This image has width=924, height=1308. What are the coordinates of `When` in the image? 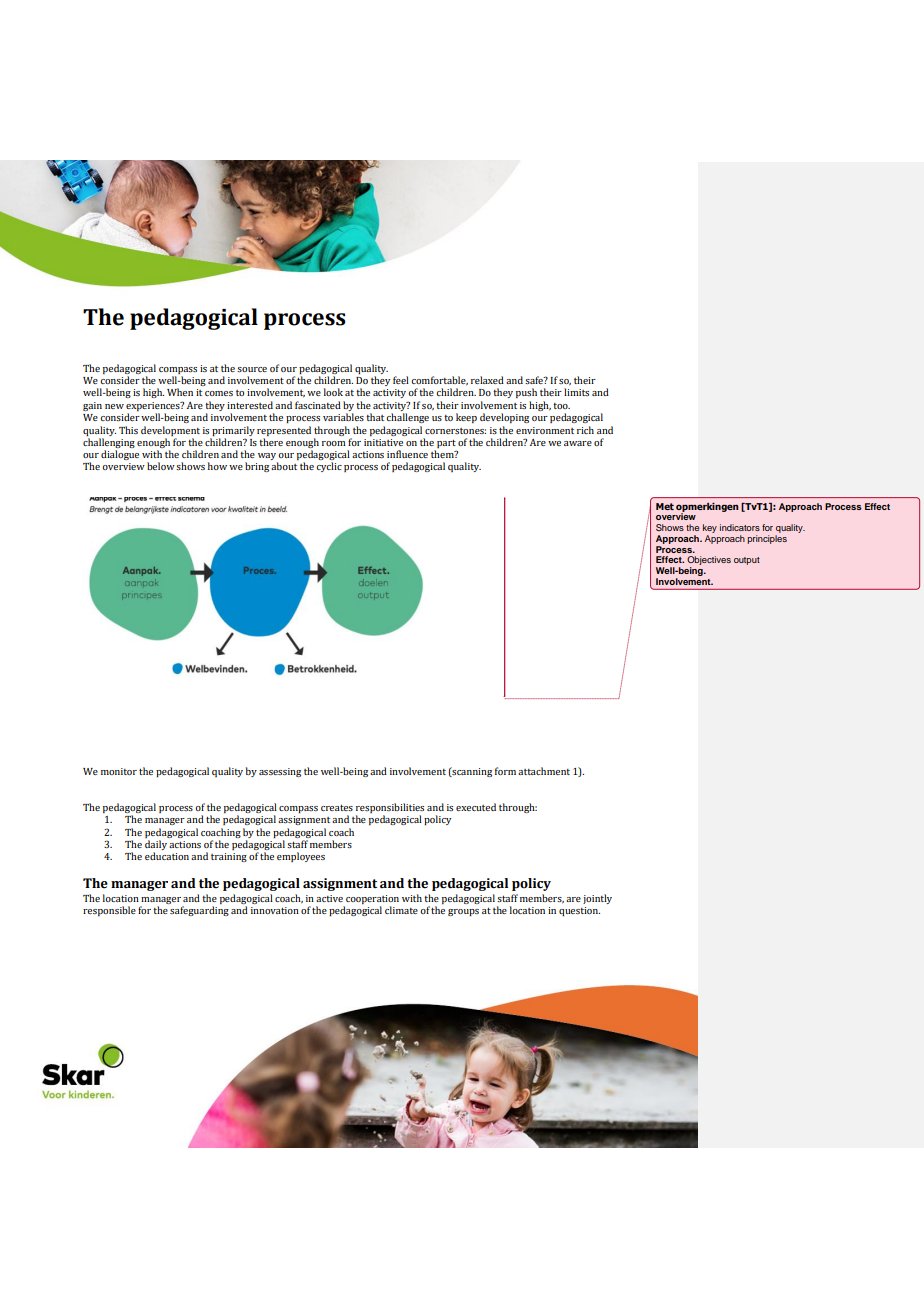 It's located at (180, 392).
